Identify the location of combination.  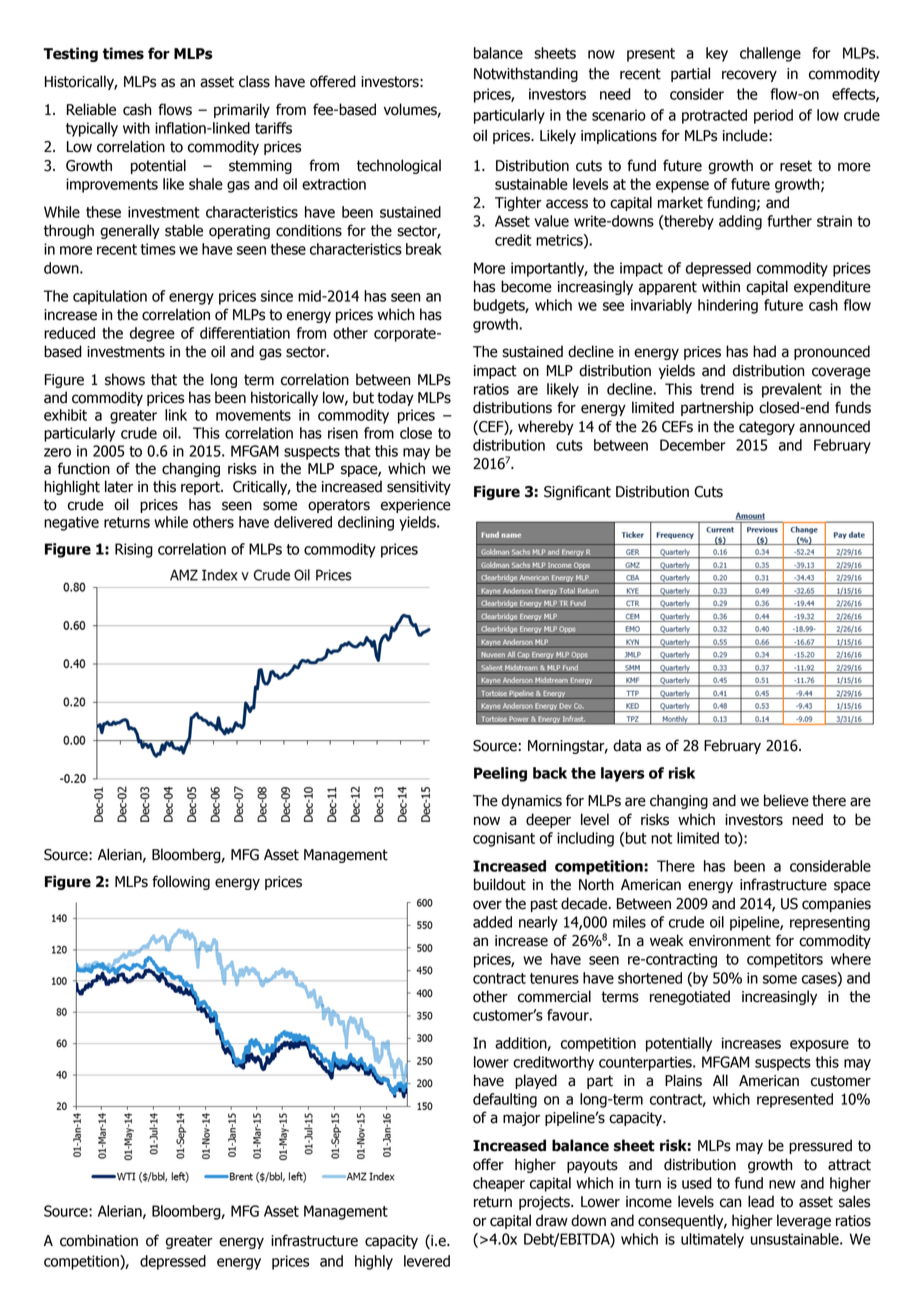
(99, 1240).
